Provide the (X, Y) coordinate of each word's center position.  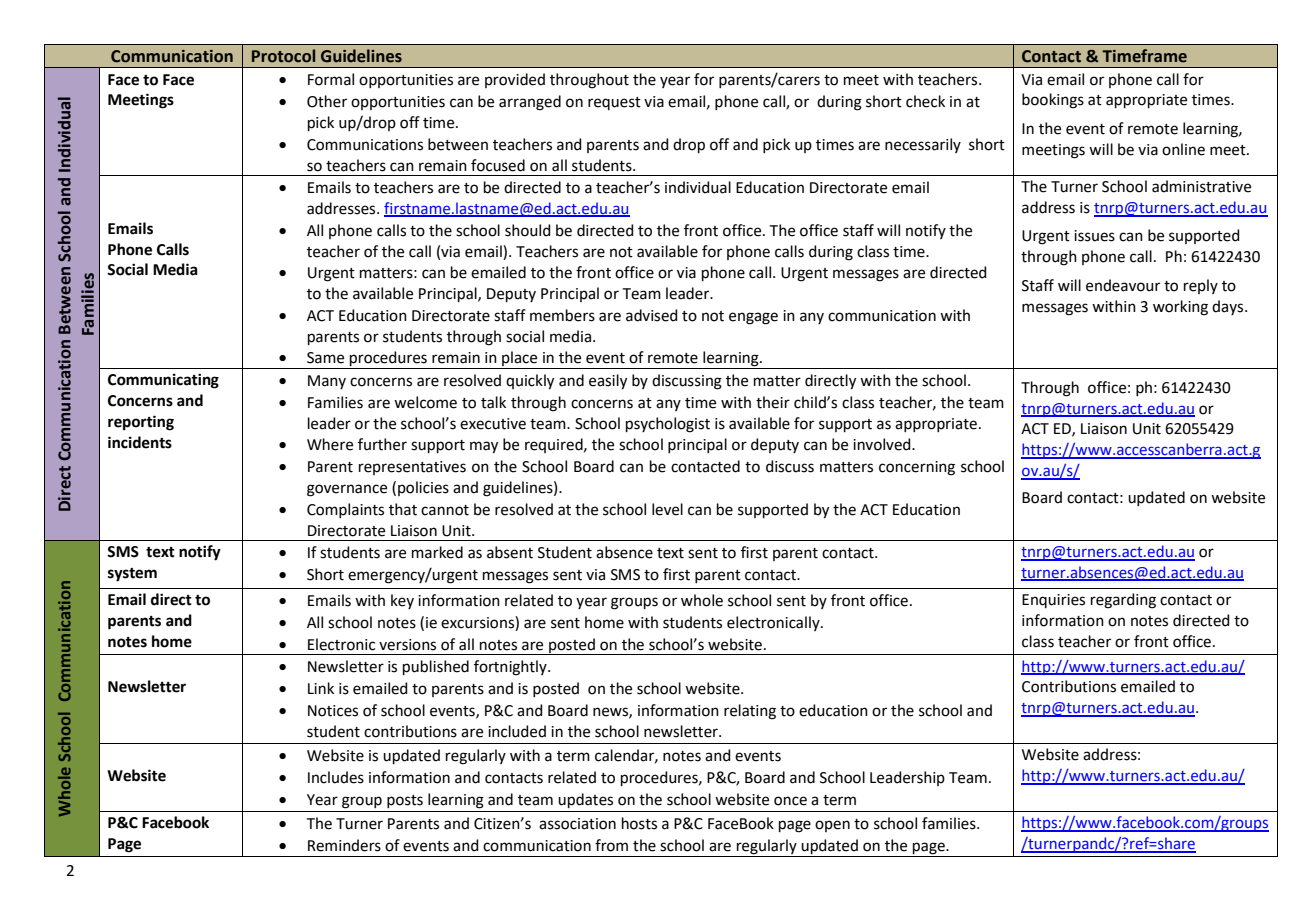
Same (325, 358)
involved (883, 444)
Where (330, 444)
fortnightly (511, 668)
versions (407, 645)
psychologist (668, 425)
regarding (1123, 601)
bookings (1053, 101)
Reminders (344, 845)
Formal (331, 79)
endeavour (1123, 285)
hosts (639, 823)
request (614, 103)
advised (652, 315)
